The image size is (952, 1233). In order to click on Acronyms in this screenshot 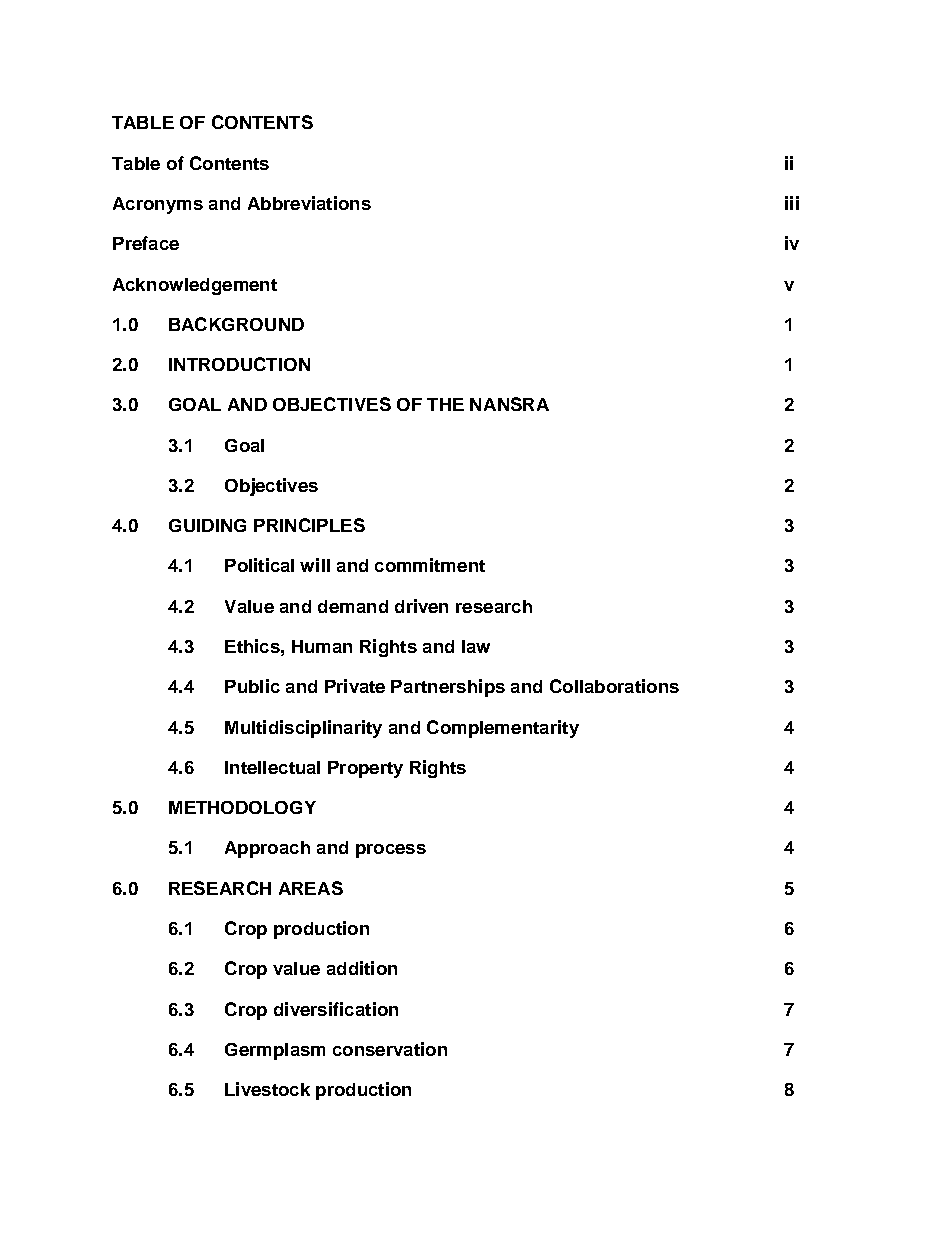, I will do `click(158, 205)`.
